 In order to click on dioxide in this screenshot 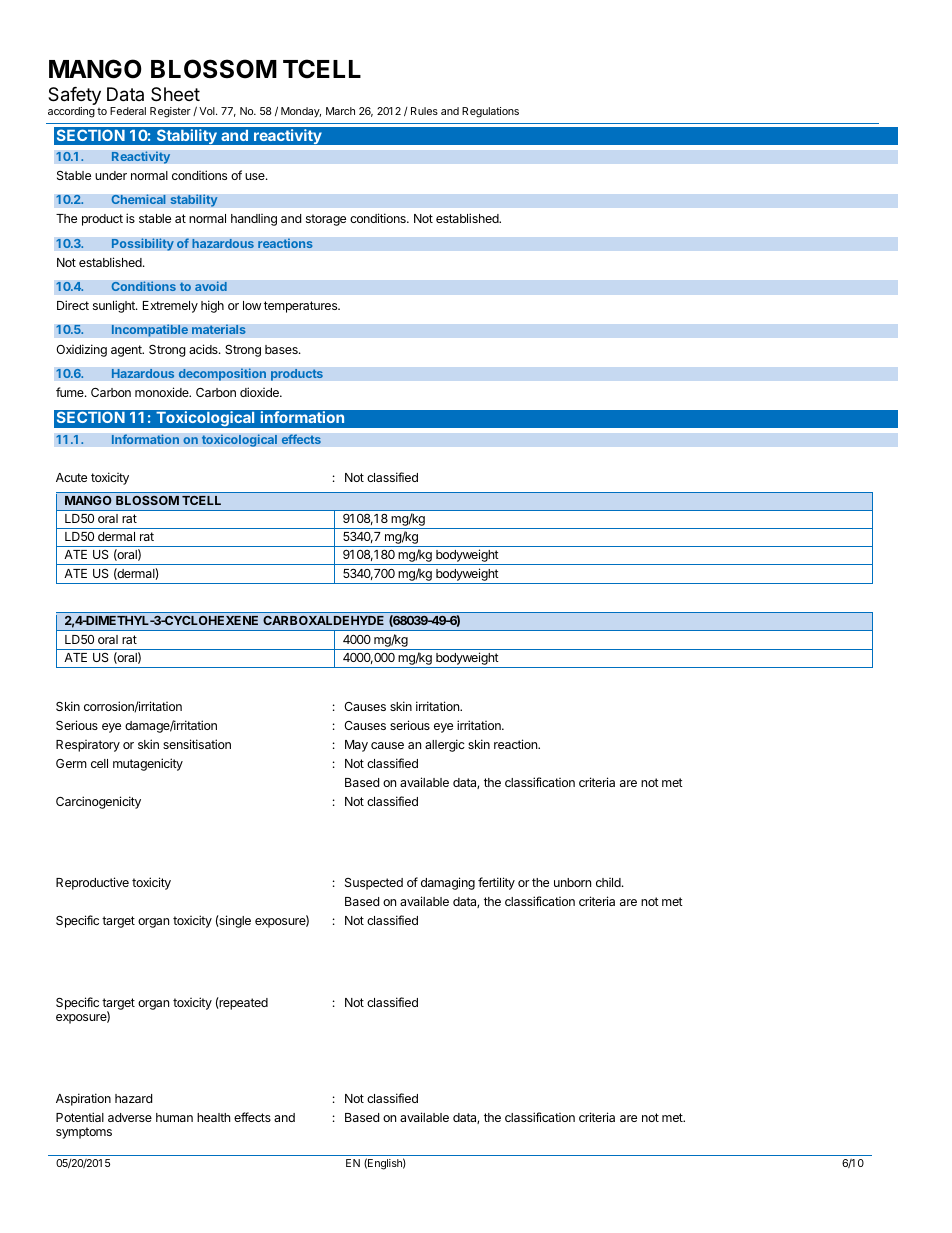, I will do `click(260, 392)`.
